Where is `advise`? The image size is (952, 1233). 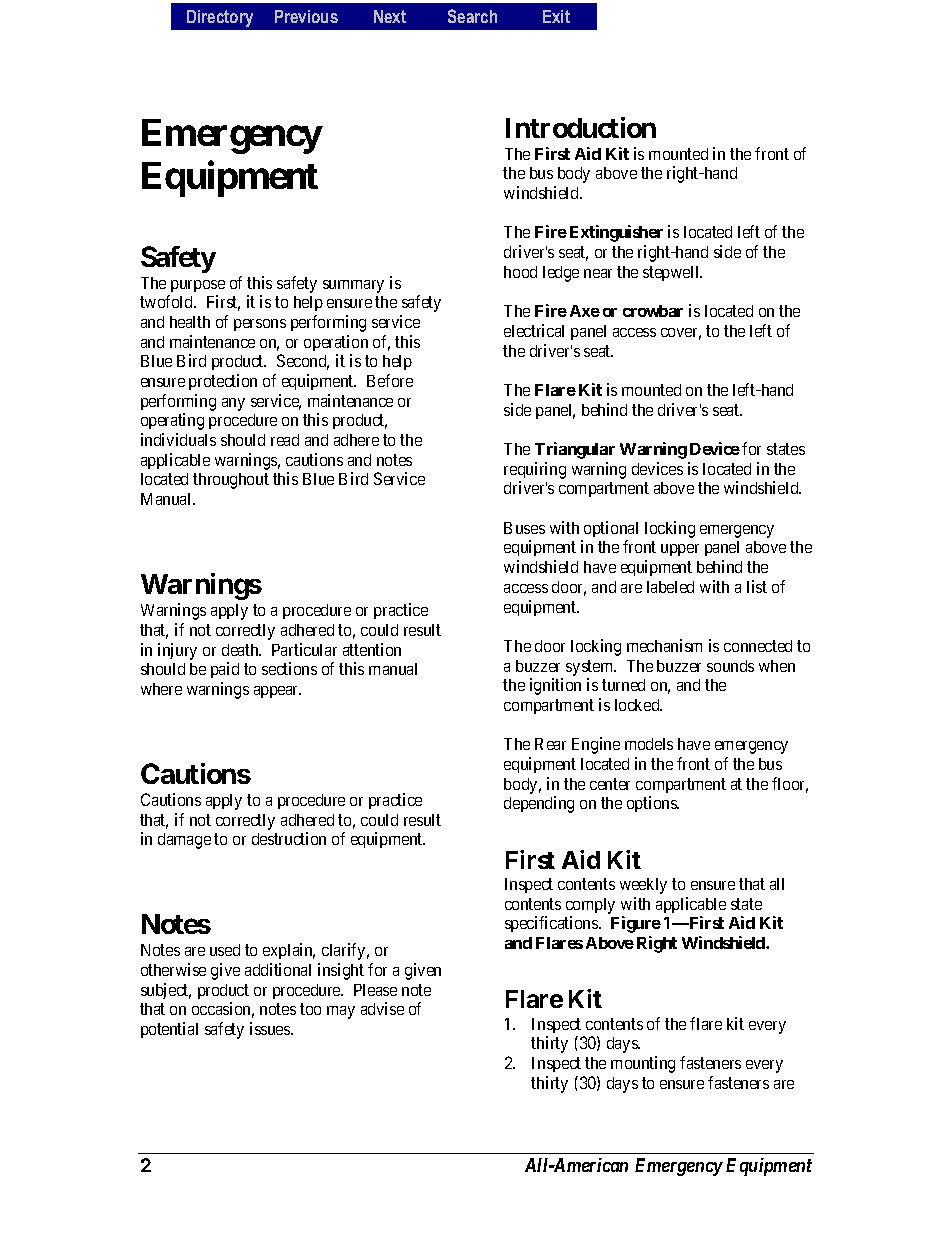
advise is located at coordinates (382, 1008).
